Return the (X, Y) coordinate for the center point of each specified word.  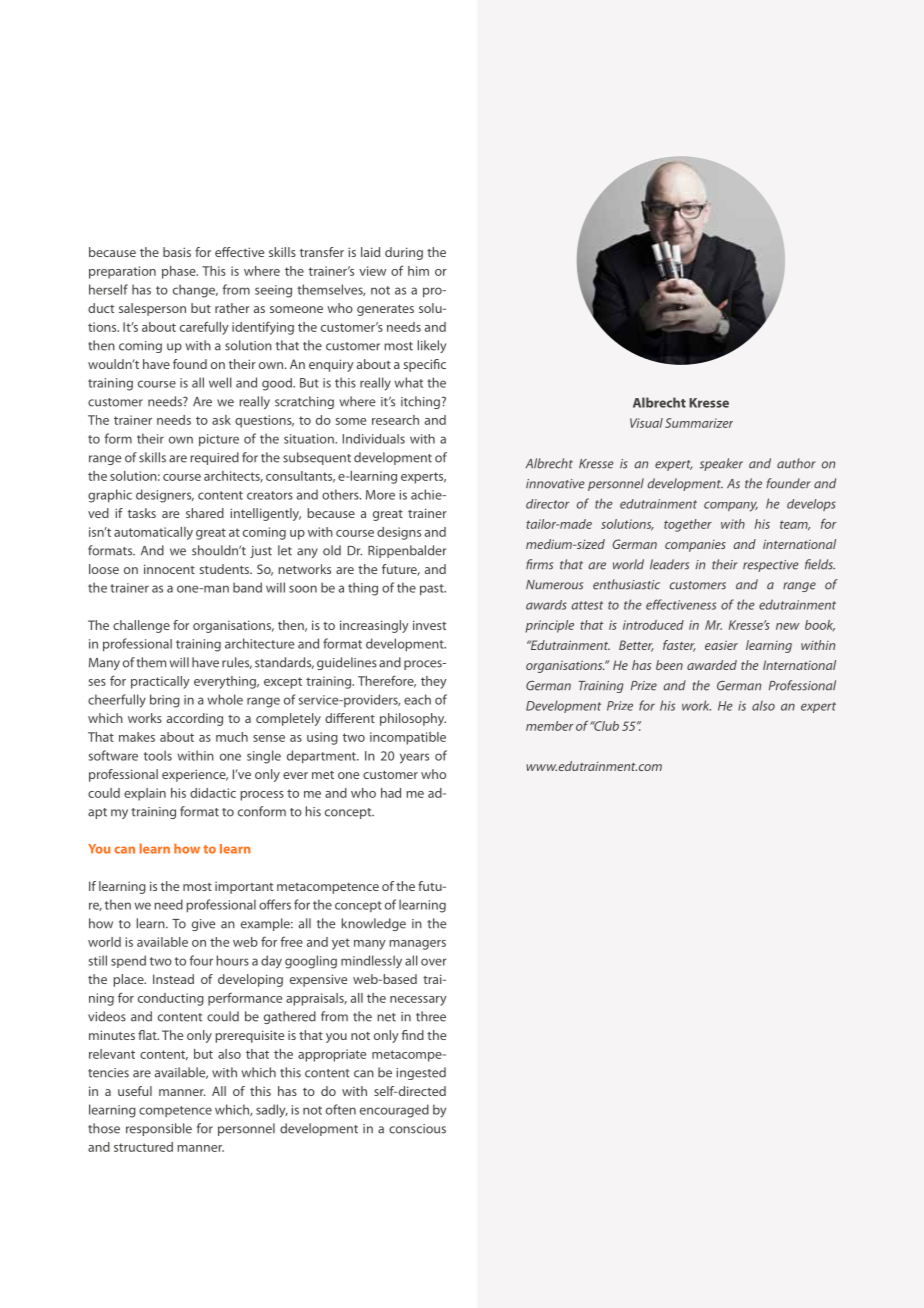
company (731, 506)
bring (165, 701)
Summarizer (699, 423)
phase (180, 272)
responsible (159, 1129)
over (434, 962)
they (434, 682)
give (203, 925)
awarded (712, 665)
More (380, 495)
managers (417, 945)
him (418, 271)
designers (165, 496)
